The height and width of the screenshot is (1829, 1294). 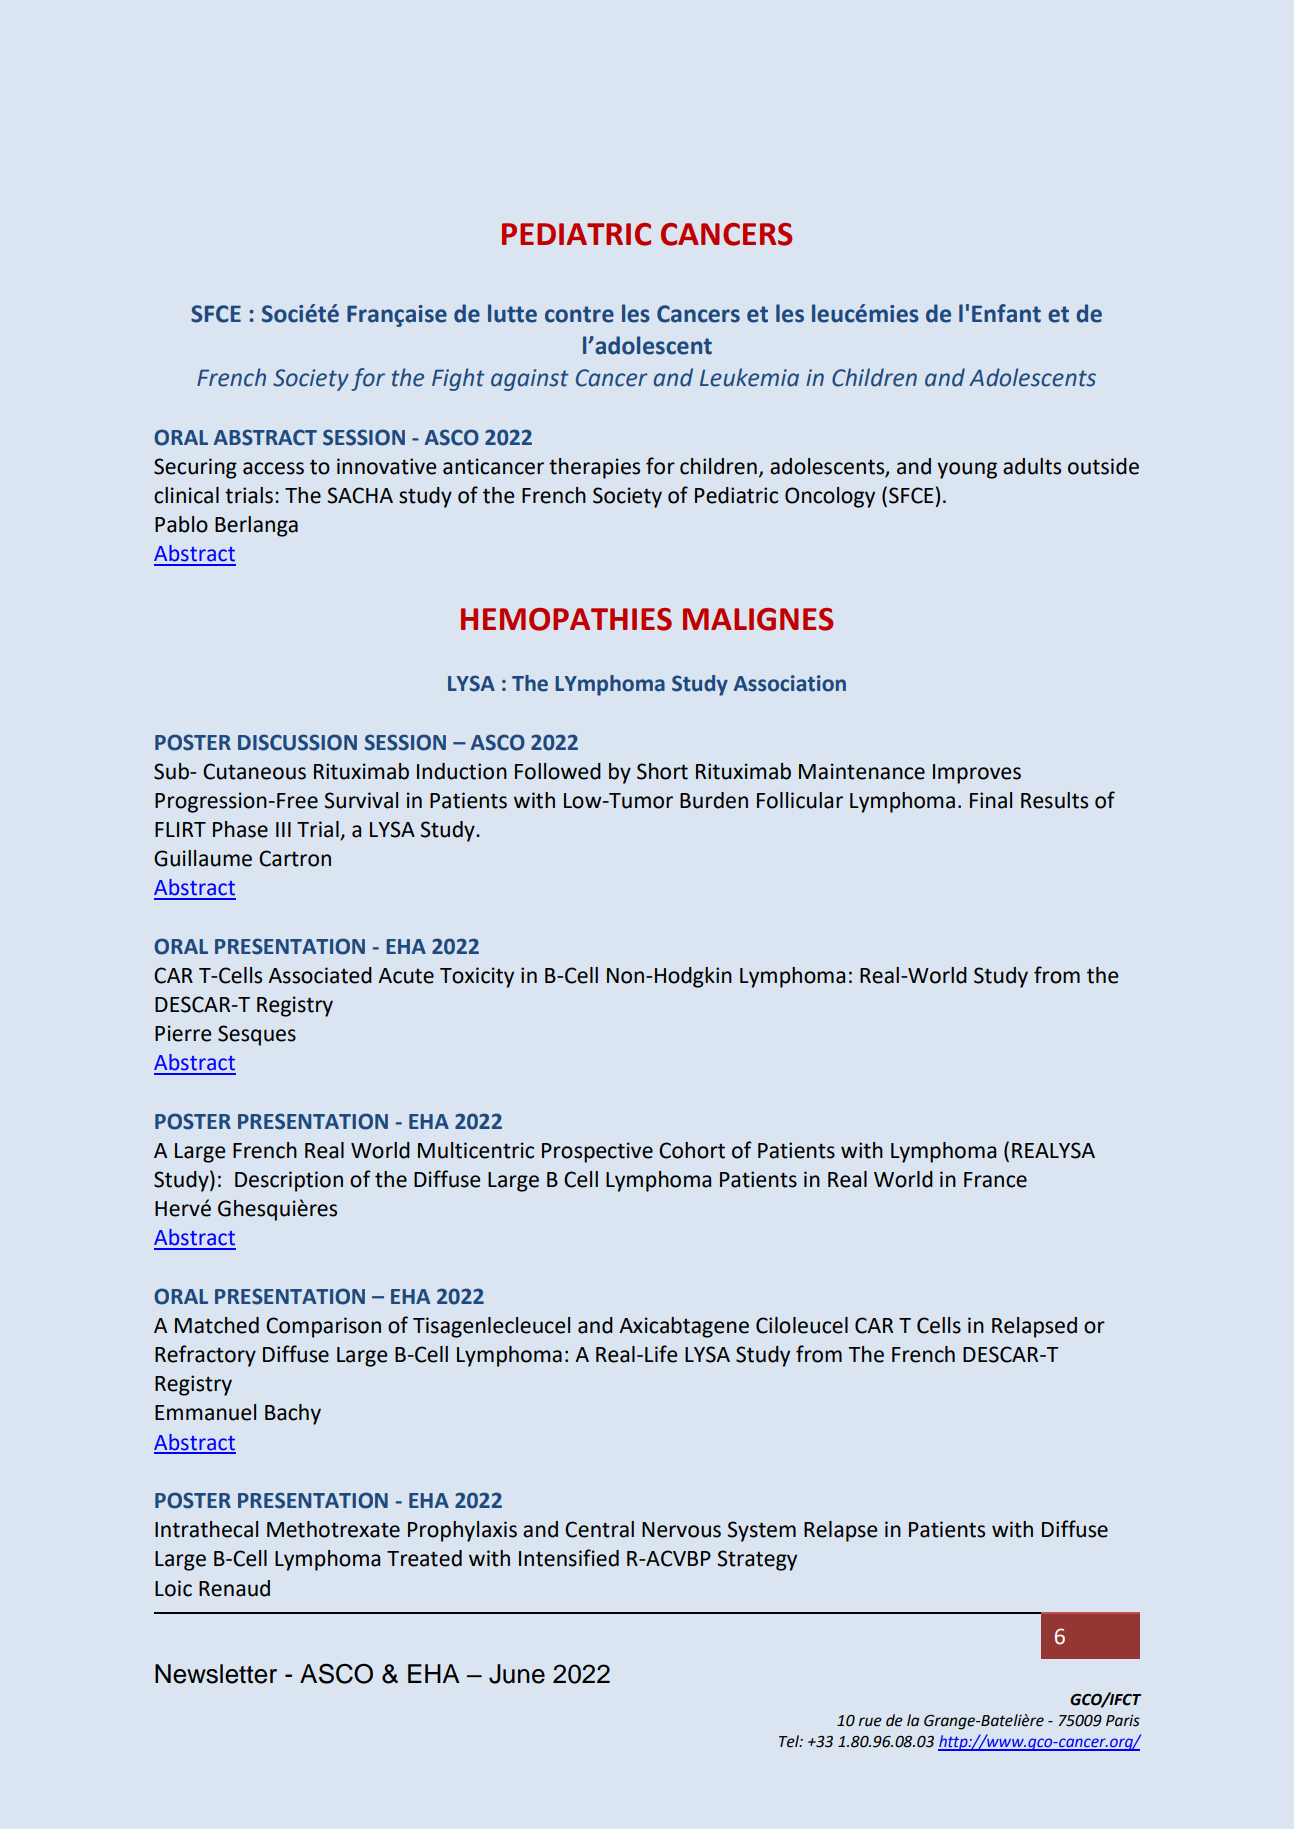 What do you see at coordinates (692, 1150) in the screenshot?
I see `Cohort` at bounding box center [692, 1150].
